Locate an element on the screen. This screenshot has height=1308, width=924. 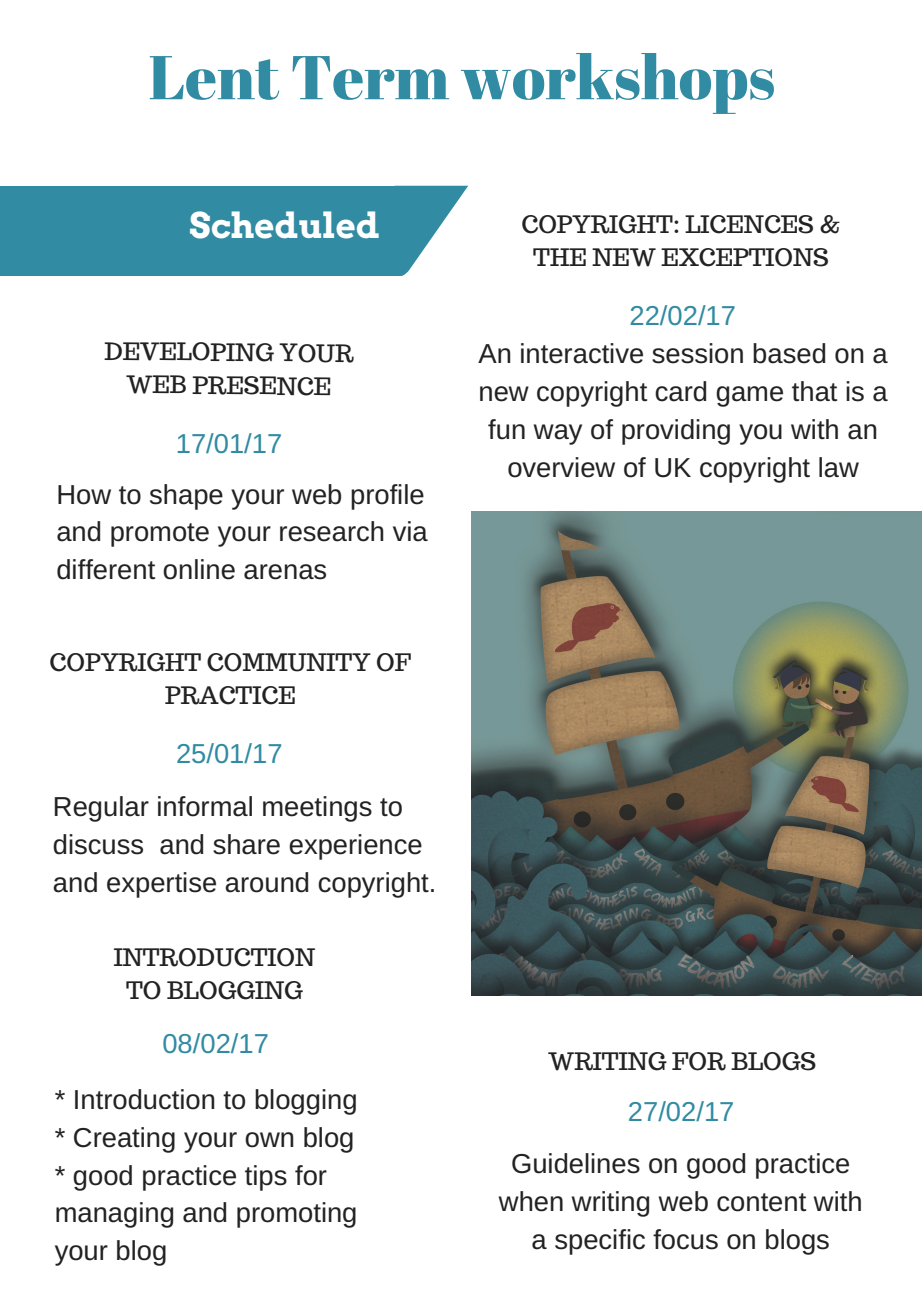
content is located at coordinates (761, 1202).
